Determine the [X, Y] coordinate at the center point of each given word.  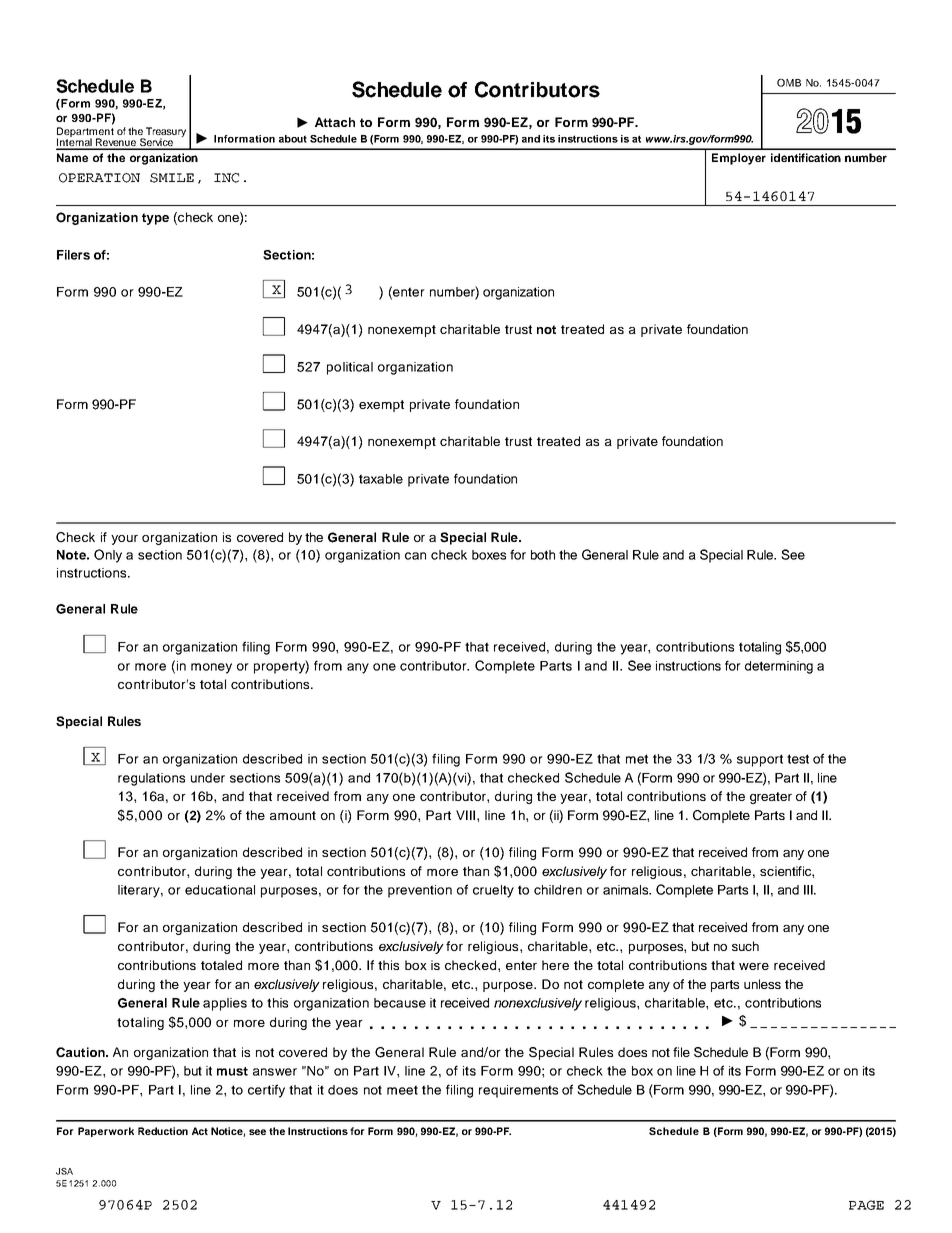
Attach [335, 122]
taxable [381, 479]
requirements [518, 1091]
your [124, 540]
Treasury [165, 133]
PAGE [866, 1205]
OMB [789, 83]
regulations [151, 779]
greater [771, 798]
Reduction [163, 1131]
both [543, 555]
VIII [467, 815]
